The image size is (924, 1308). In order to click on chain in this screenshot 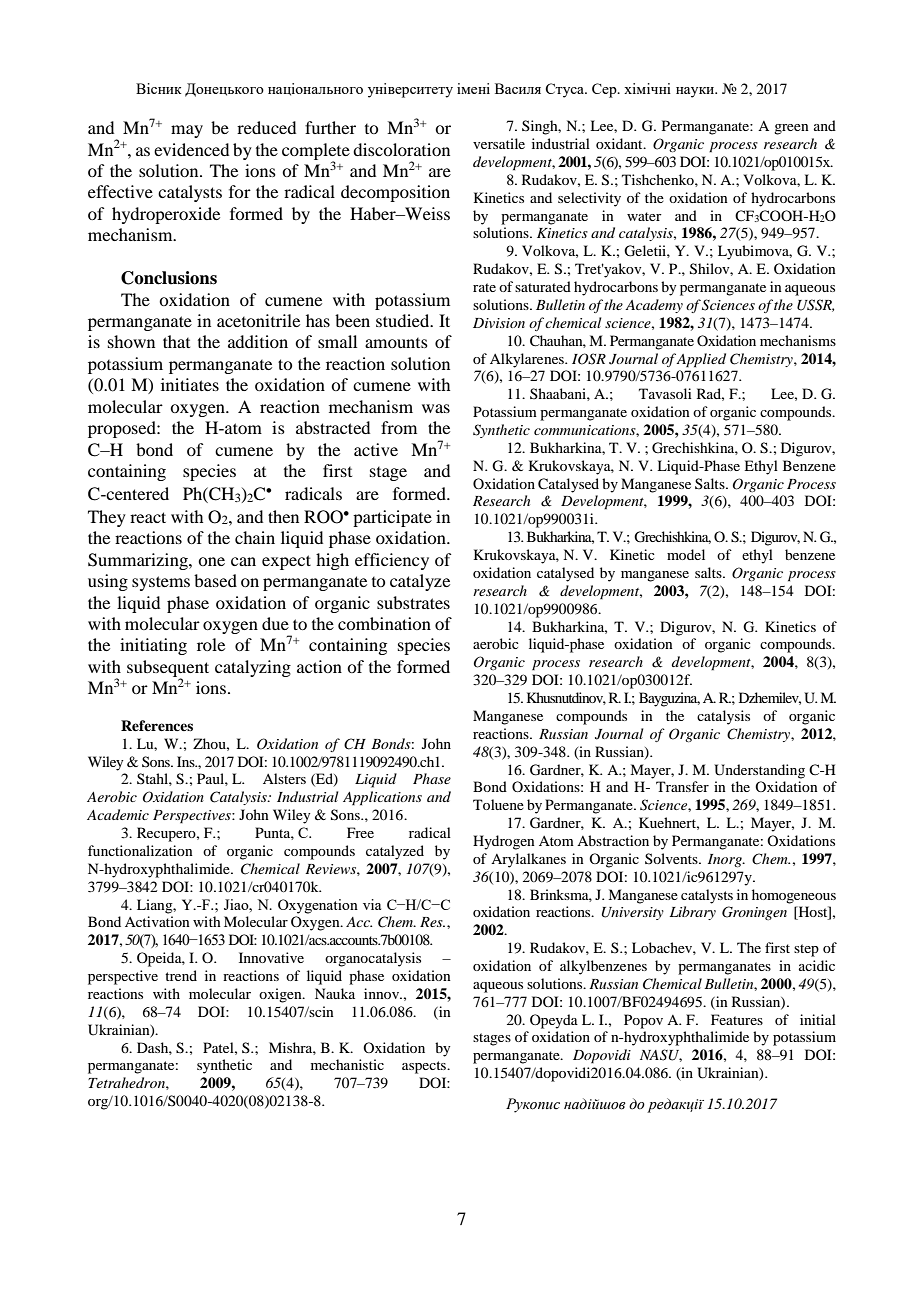, I will do `click(255, 537)`.
